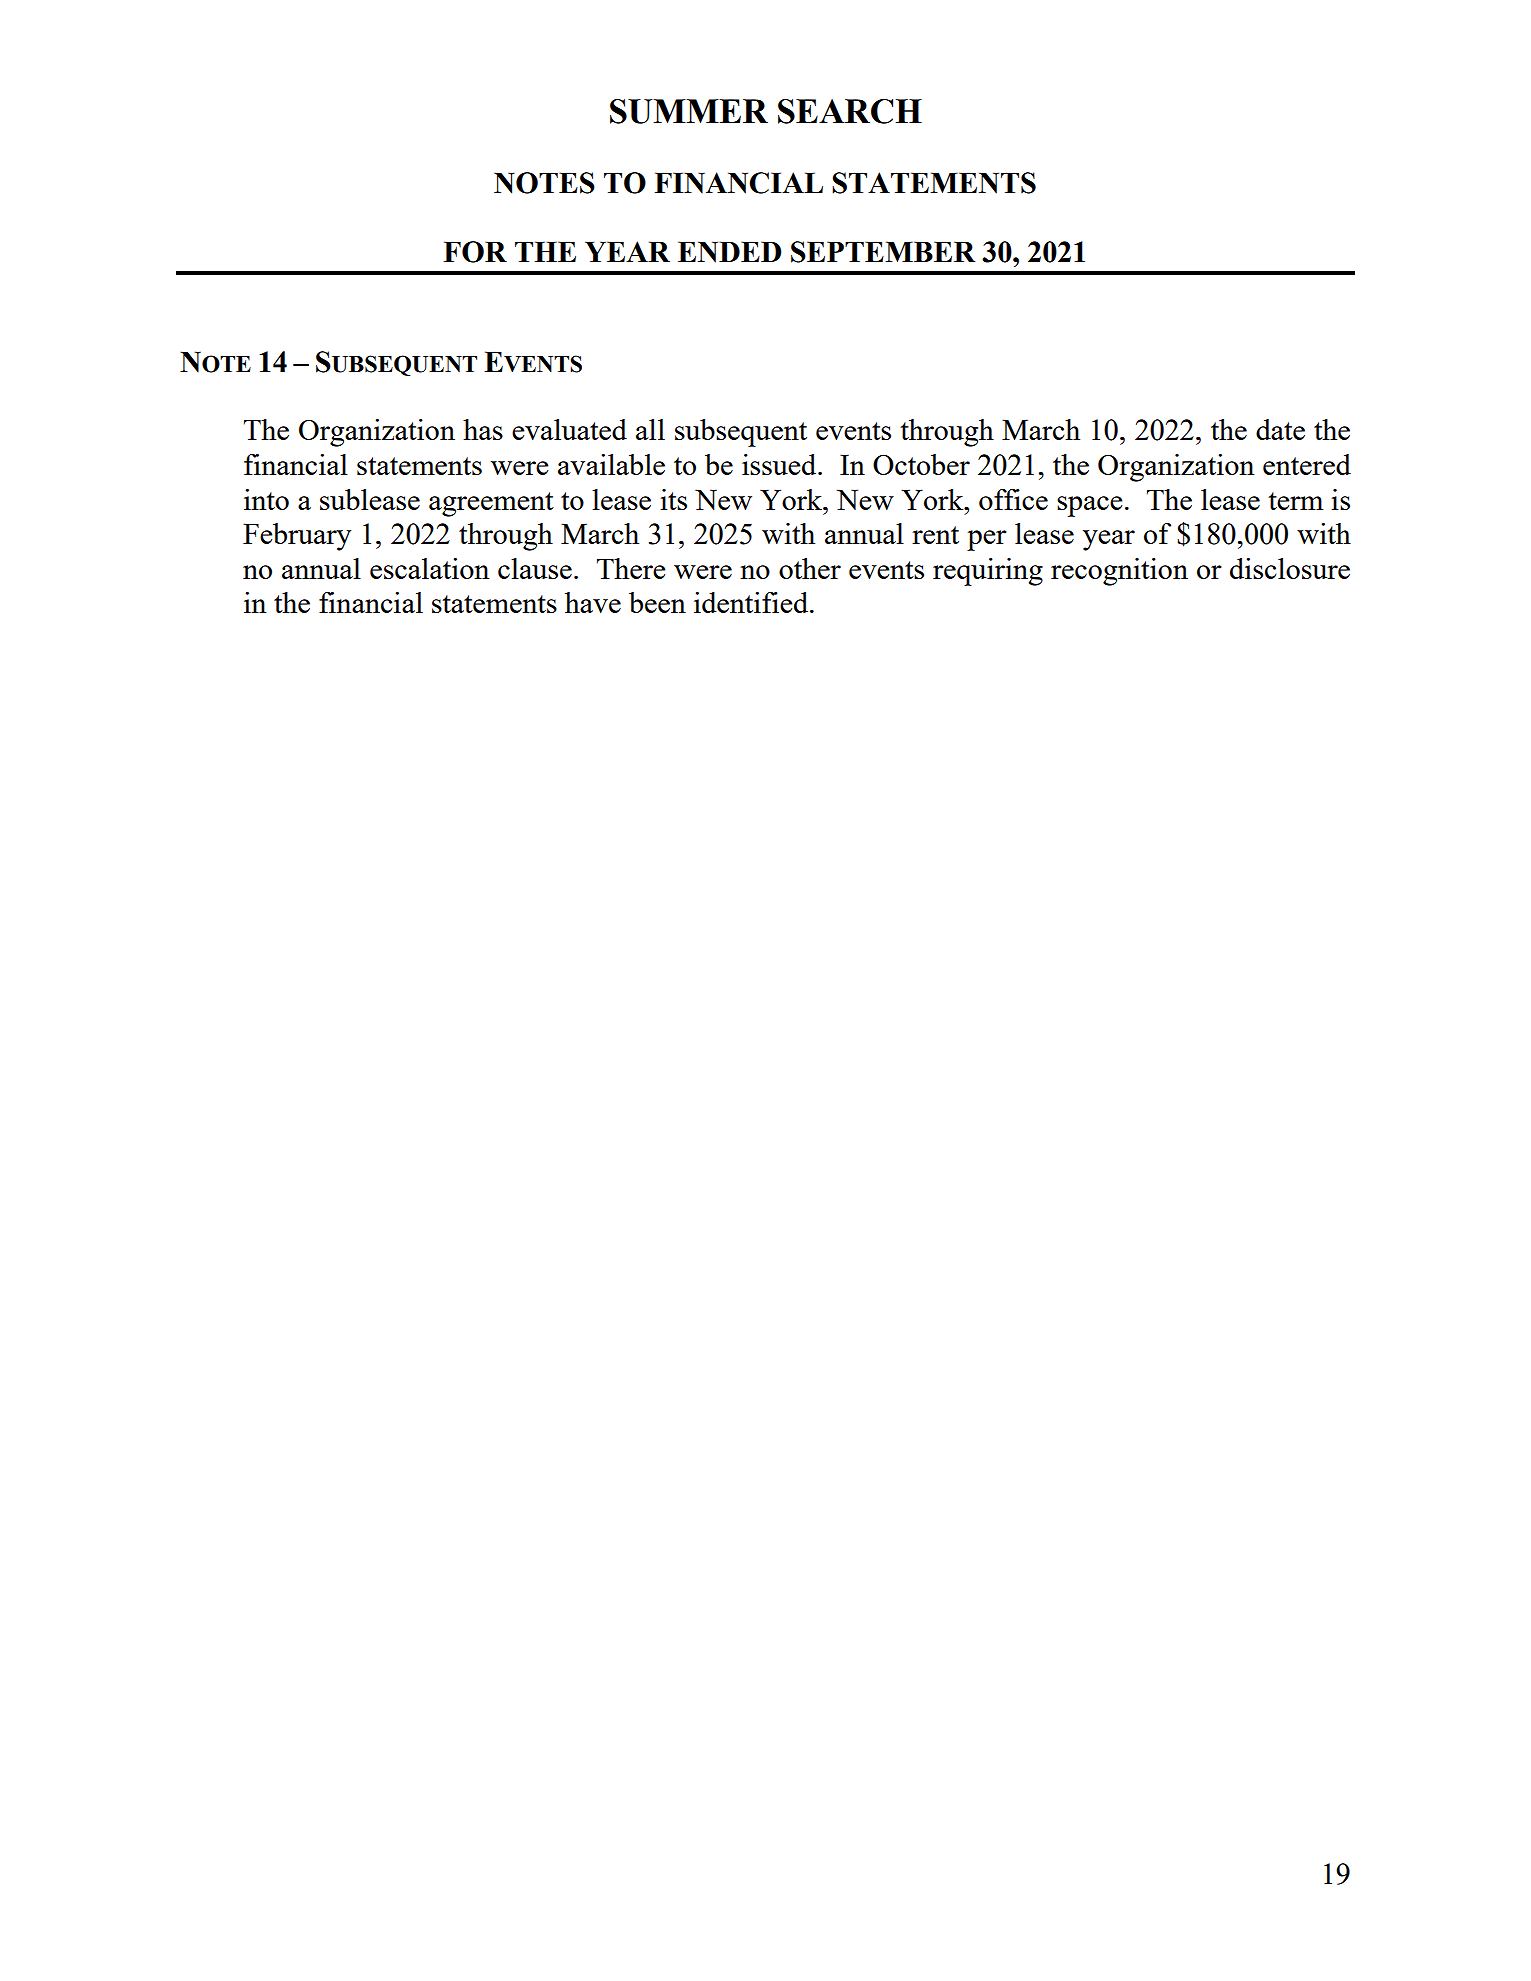  Describe the element at coordinates (1280, 429) in the document. I see `date` at that location.
